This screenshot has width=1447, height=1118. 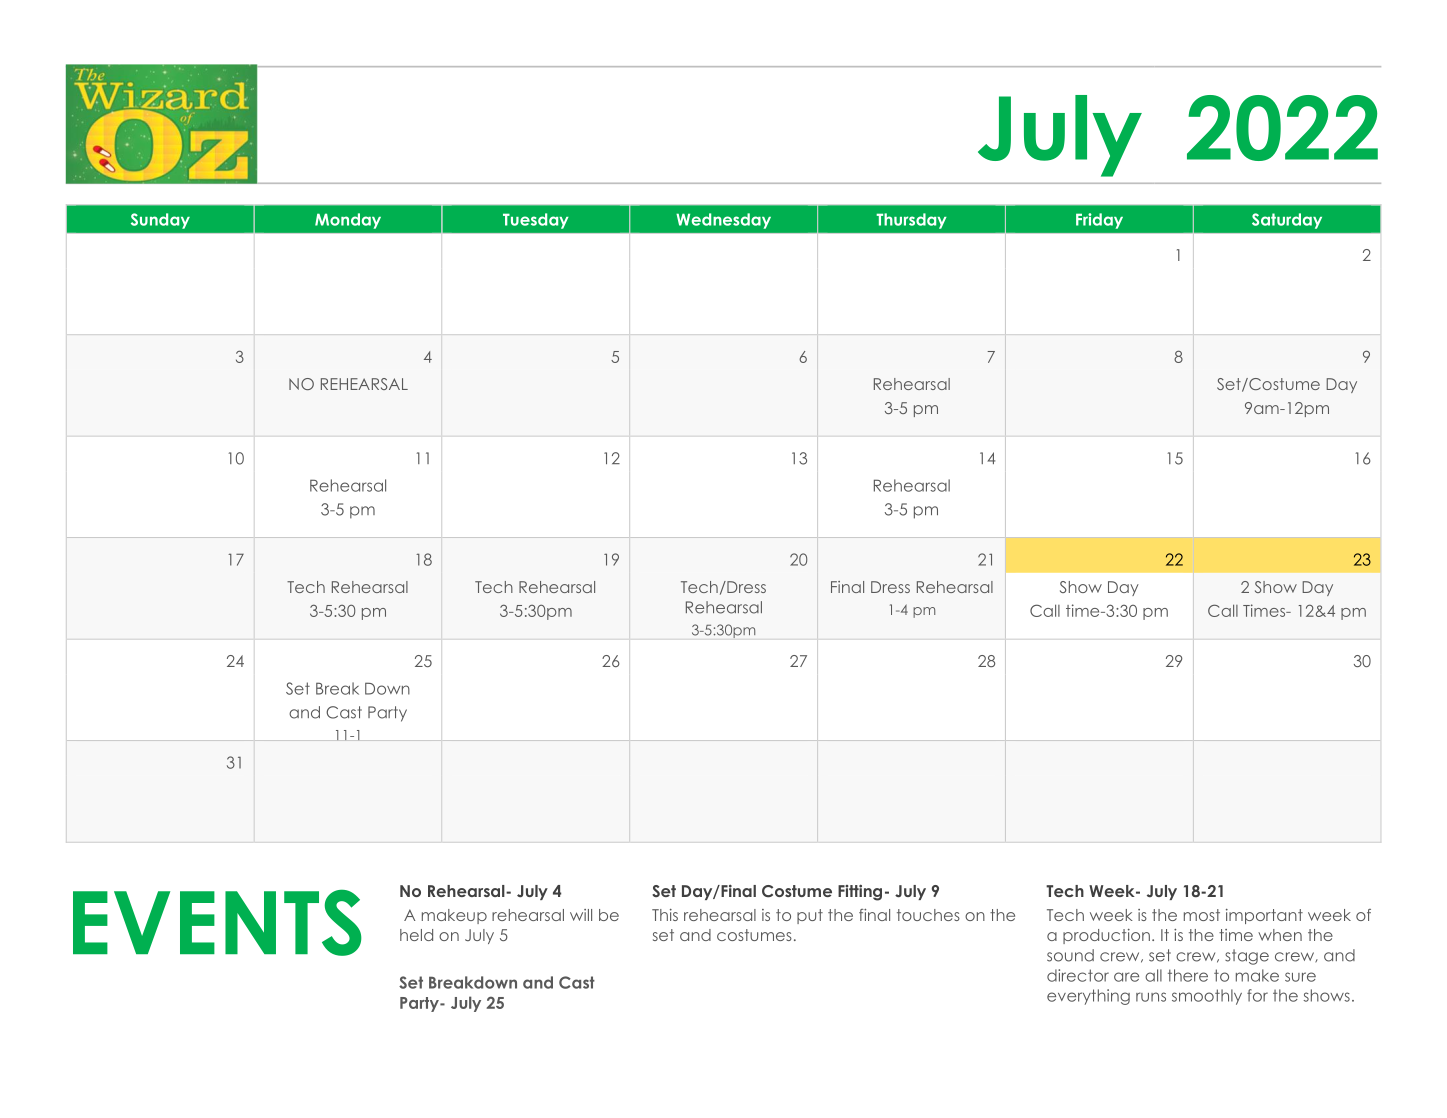 What do you see at coordinates (1188, 975) in the screenshot?
I see `there` at bounding box center [1188, 975].
